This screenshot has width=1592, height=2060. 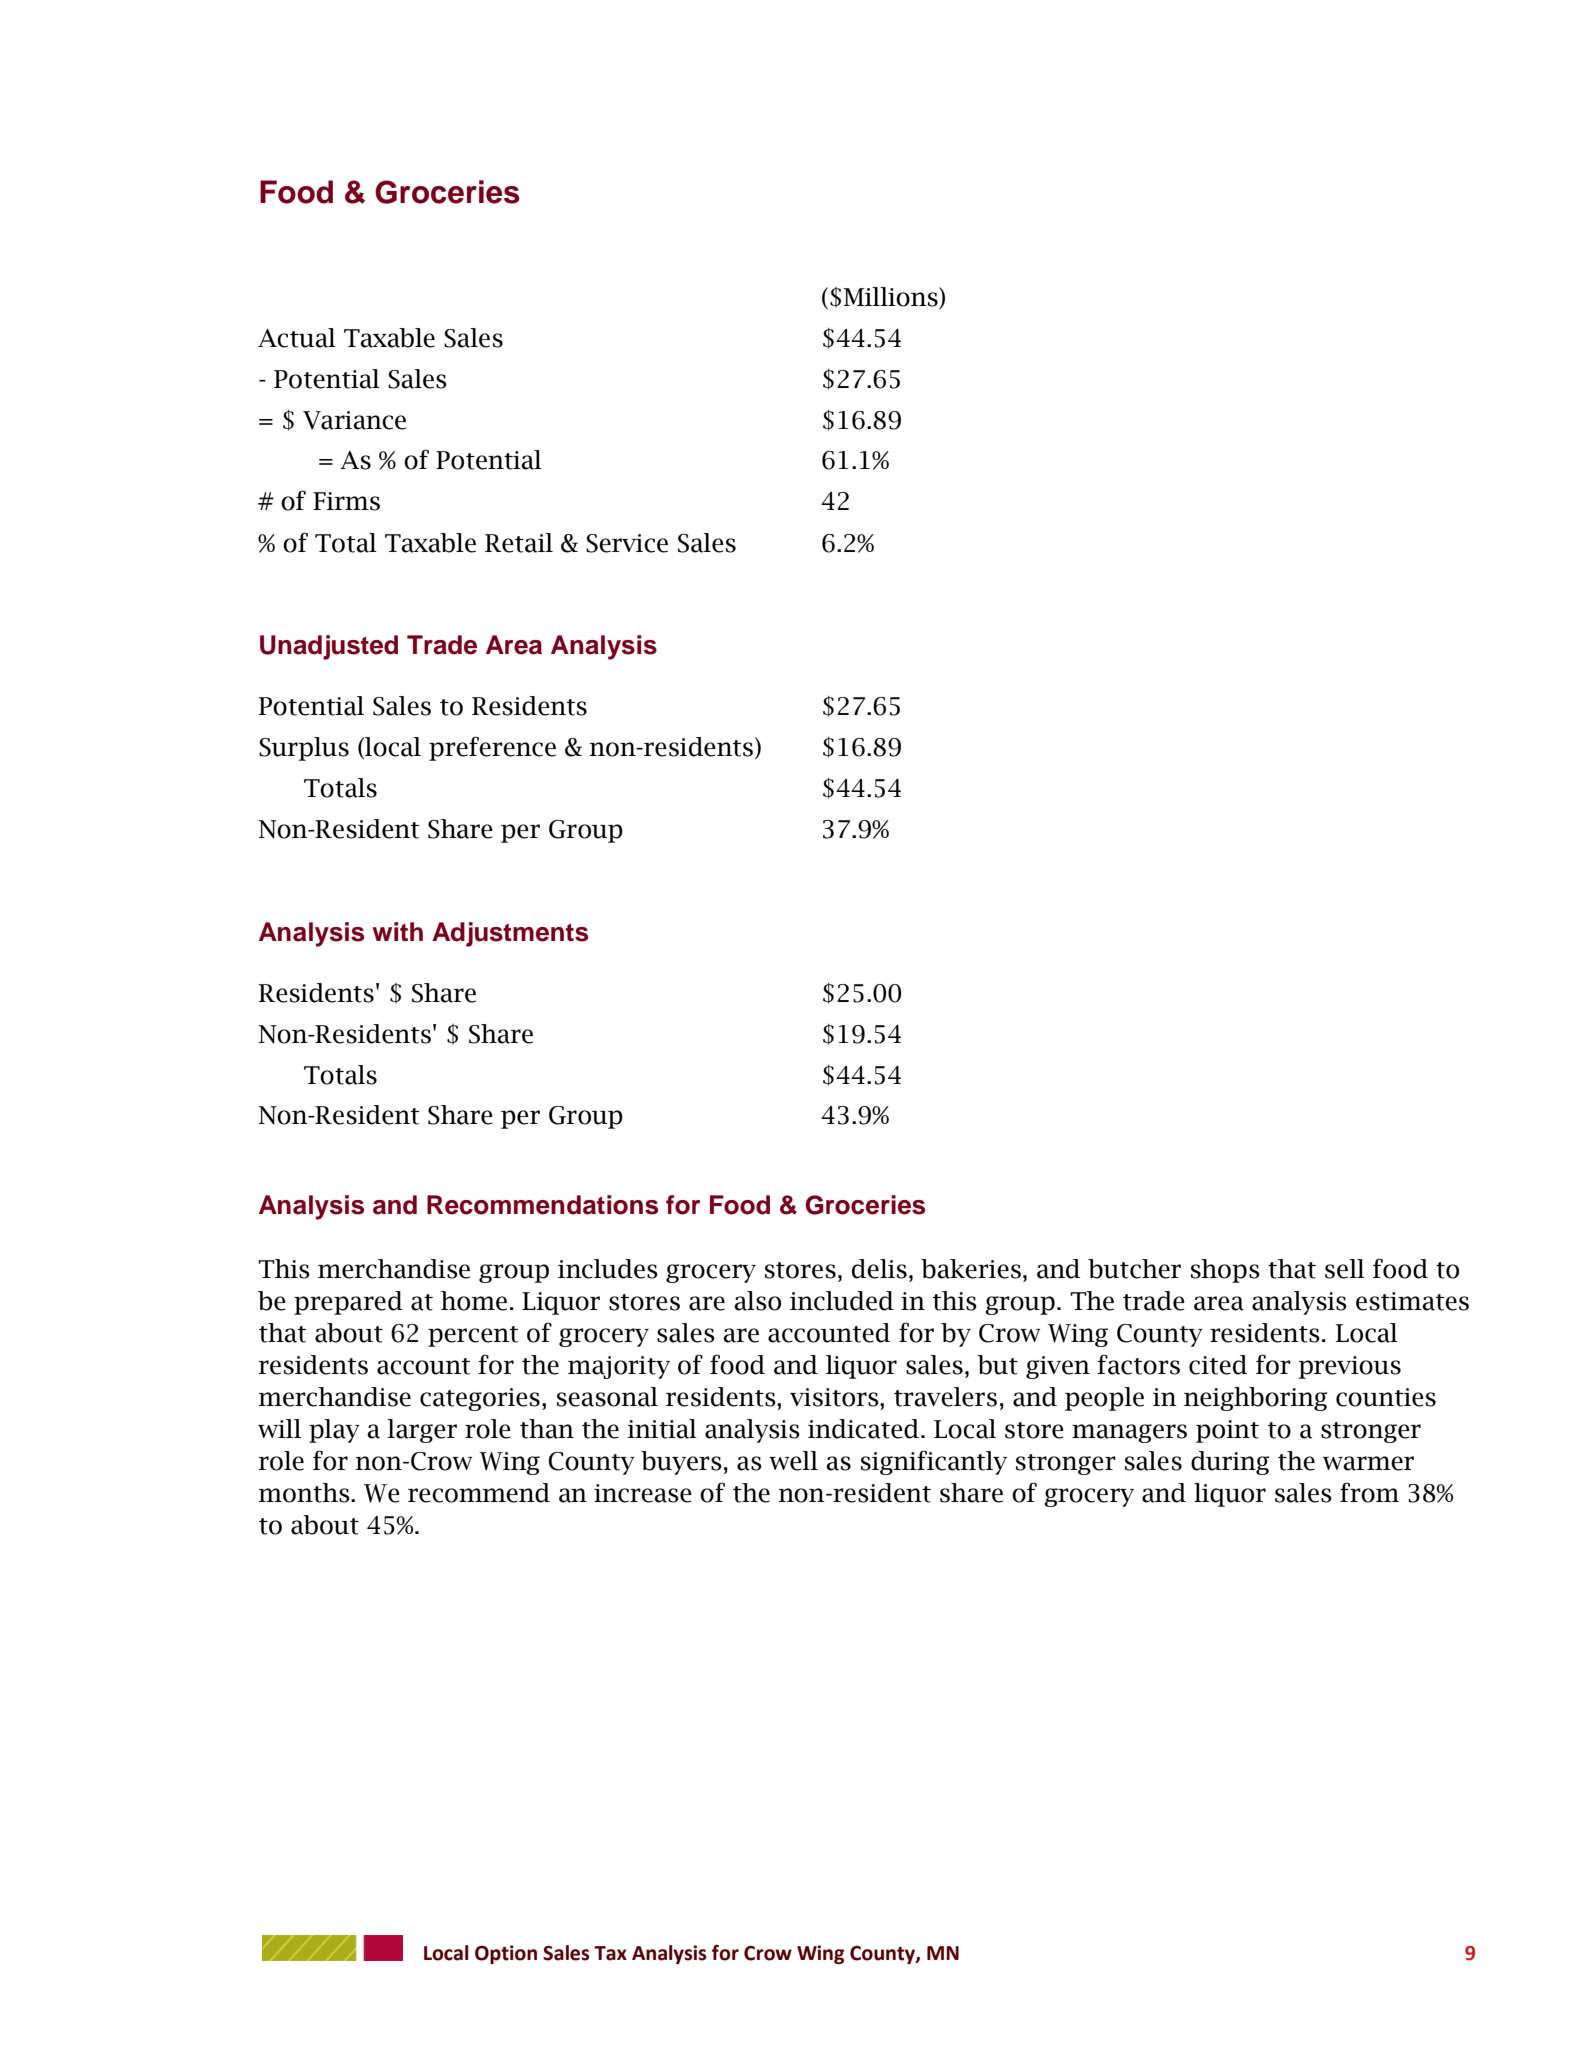 I want to click on increase, so click(x=643, y=1493).
